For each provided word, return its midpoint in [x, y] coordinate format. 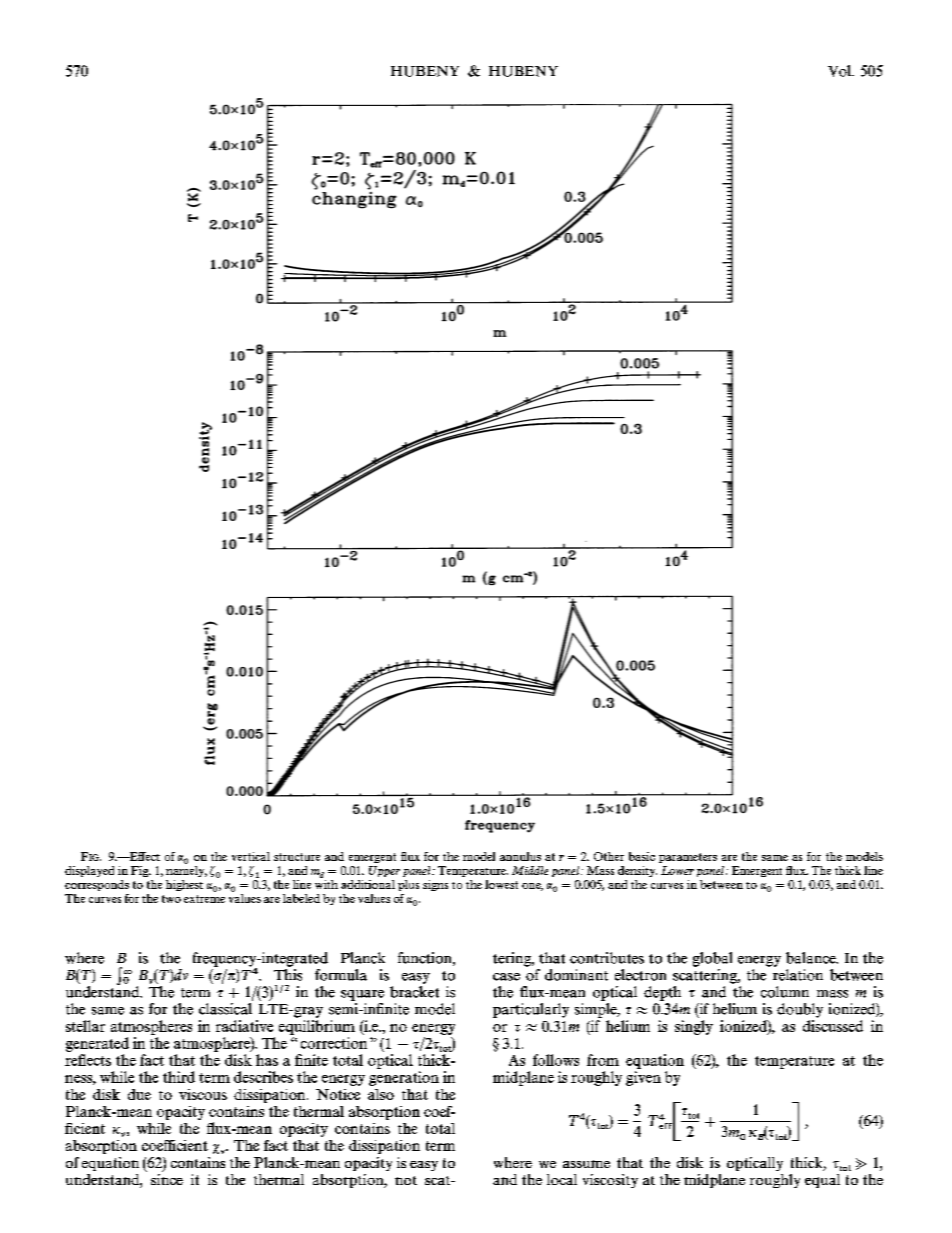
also [381, 1094]
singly [694, 1027]
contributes [607, 958]
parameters [688, 858]
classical [225, 1009]
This [288, 975]
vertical [251, 856]
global [712, 959]
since [167, 1178]
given [643, 1078]
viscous [203, 1094]
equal [822, 1181]
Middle [530, 870]
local [562, 1179]
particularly [531, 1010]
